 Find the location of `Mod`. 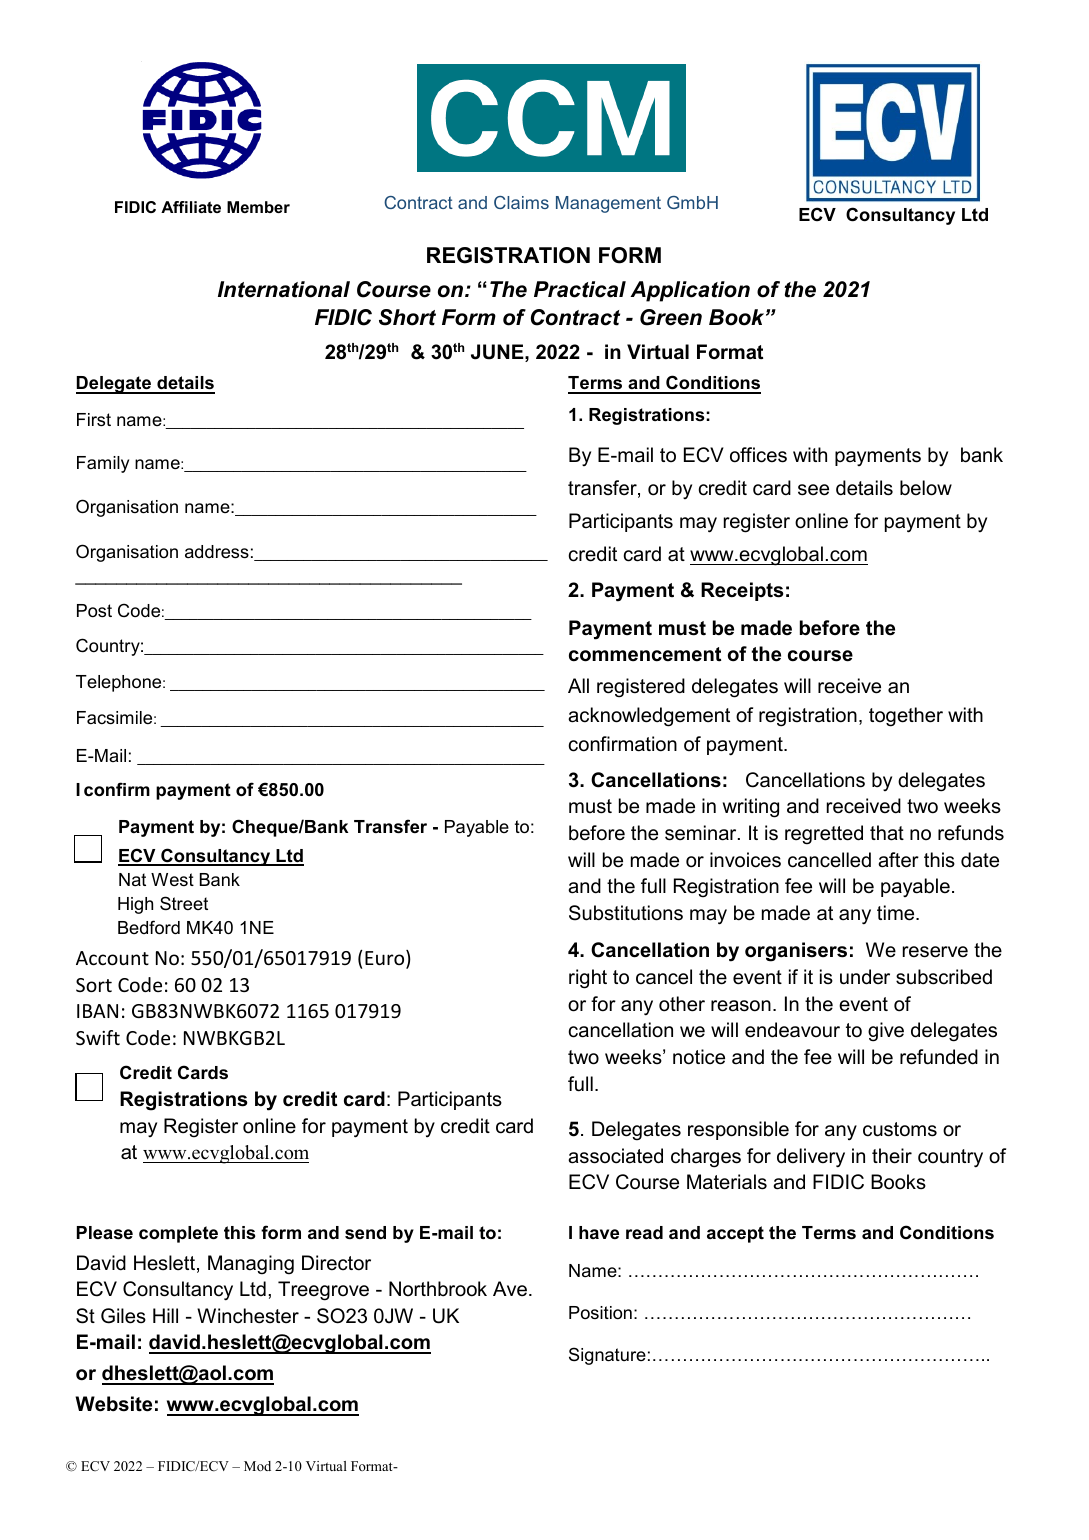

Mod is located at coordinates (257, 1466).
